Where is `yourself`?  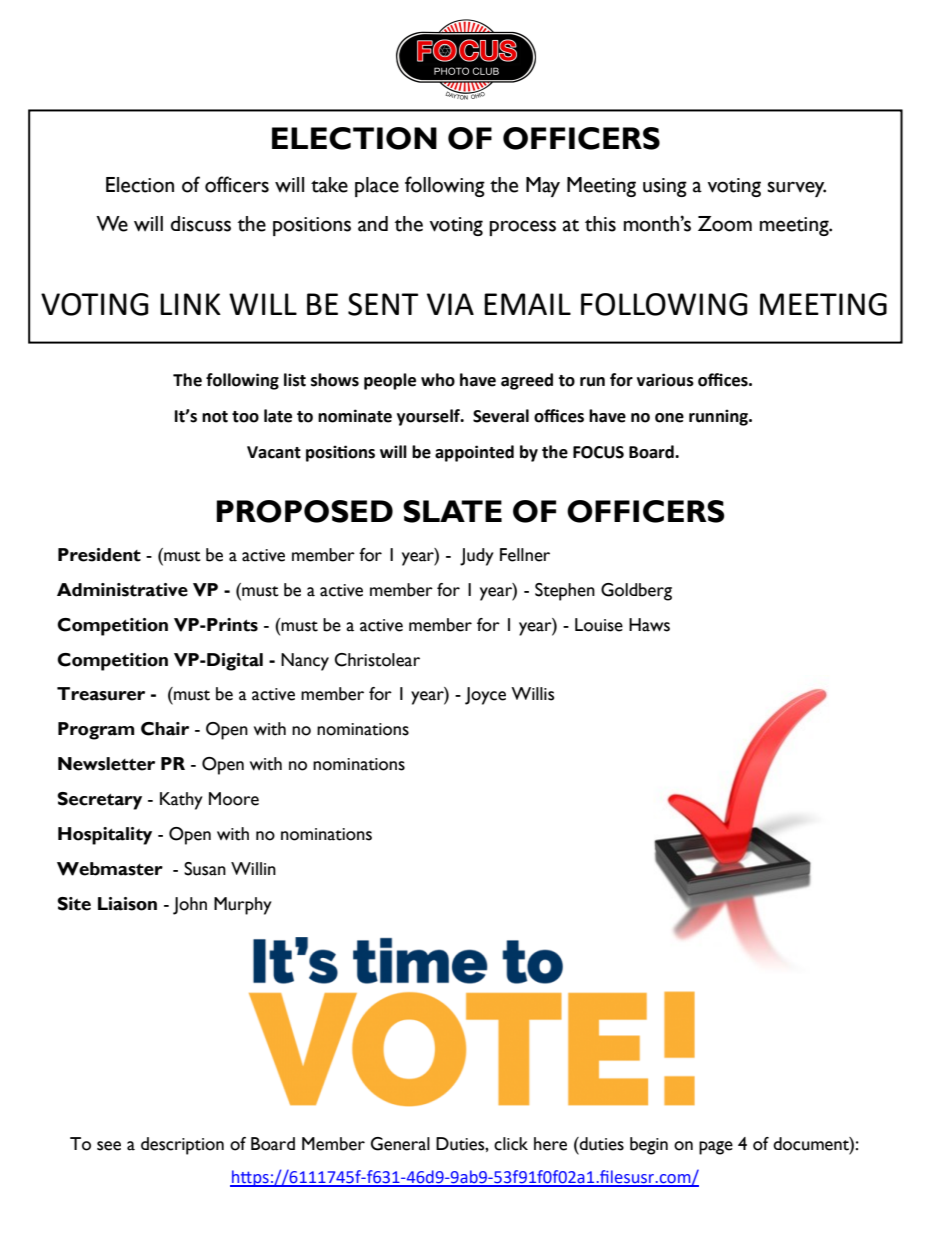
yourself is located at coordinates (429, 417).
